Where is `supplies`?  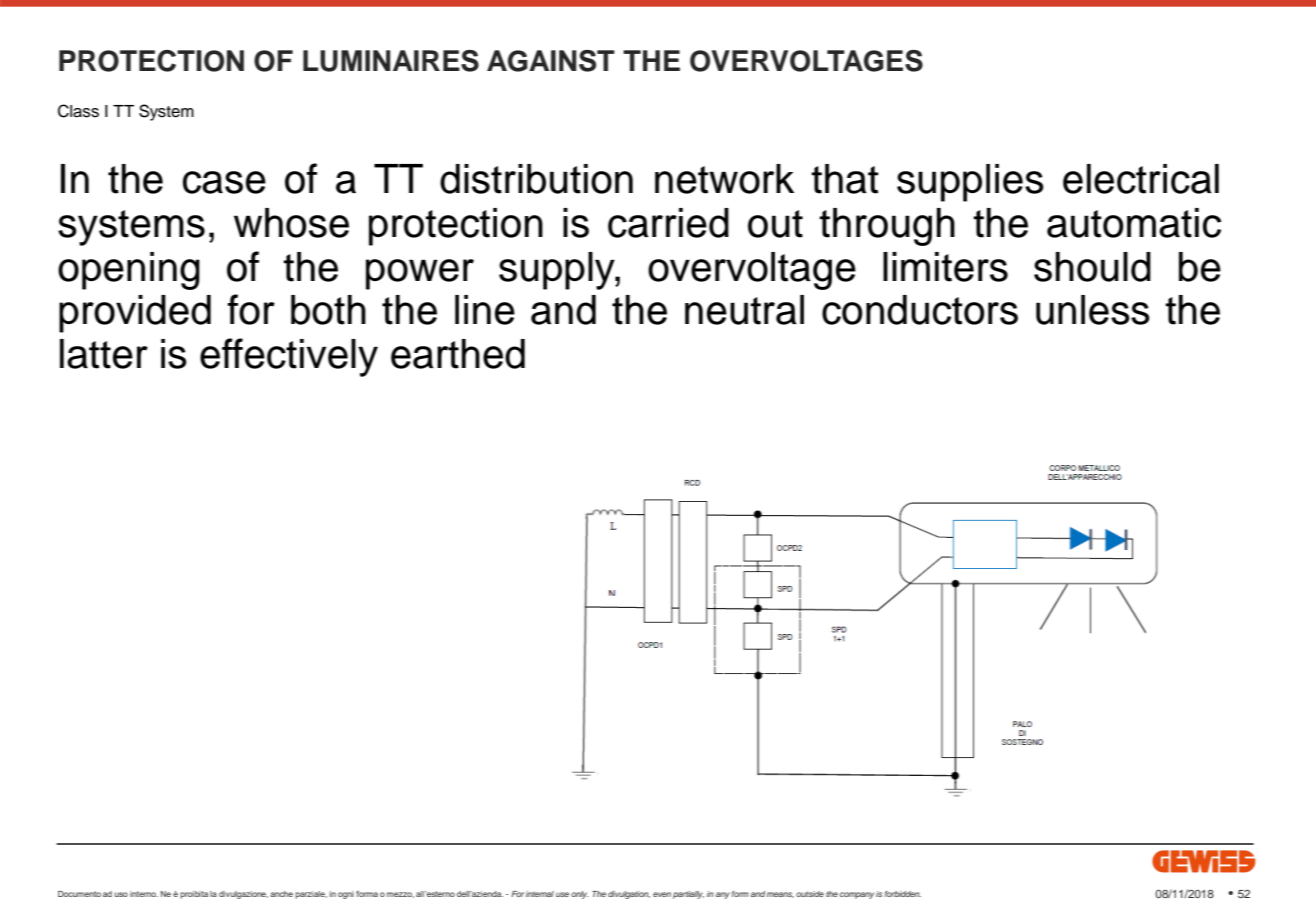 supplies is located at coordinates (970, 183).
